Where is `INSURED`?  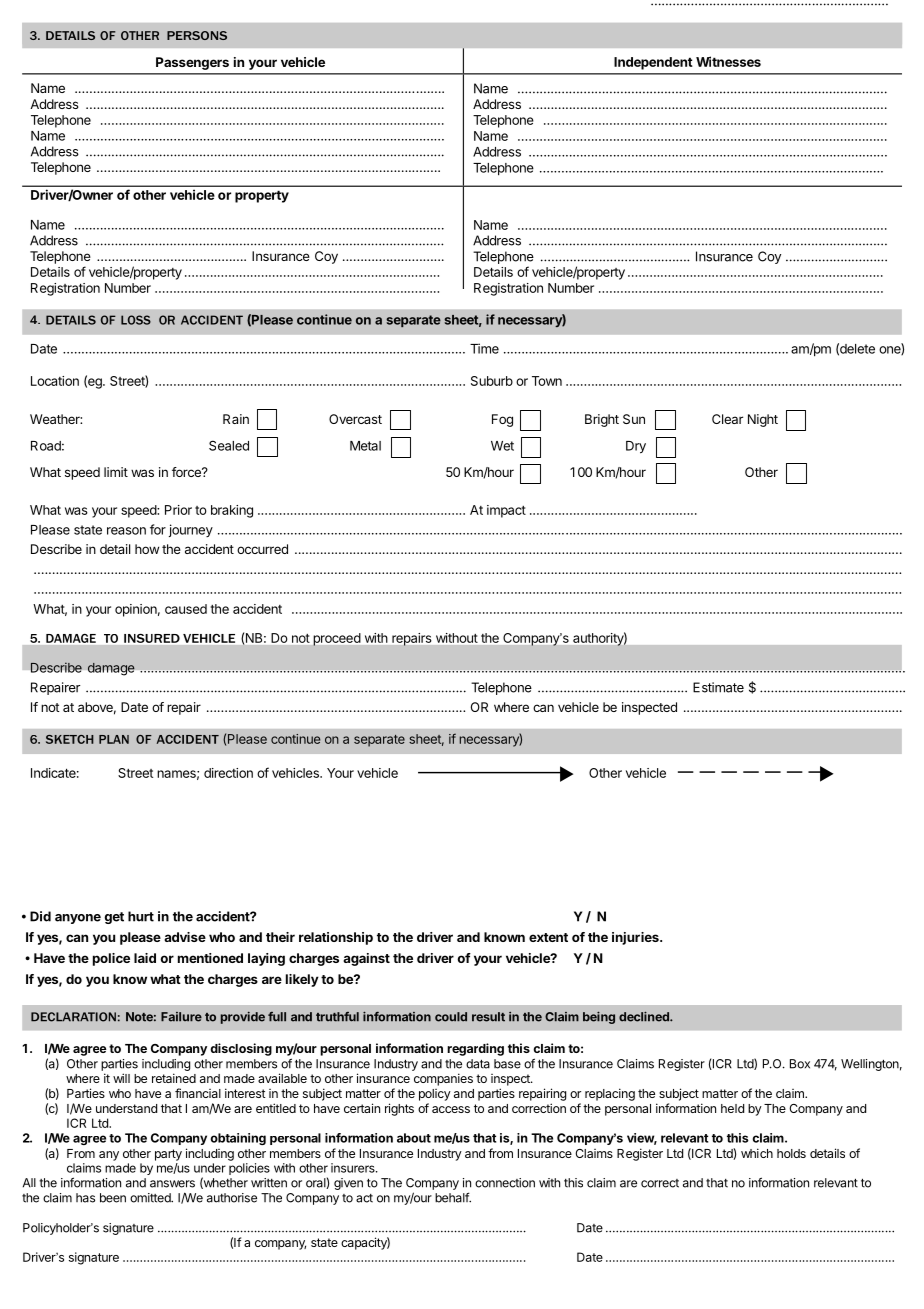
INSURED is located at coordinates (152, 638).
